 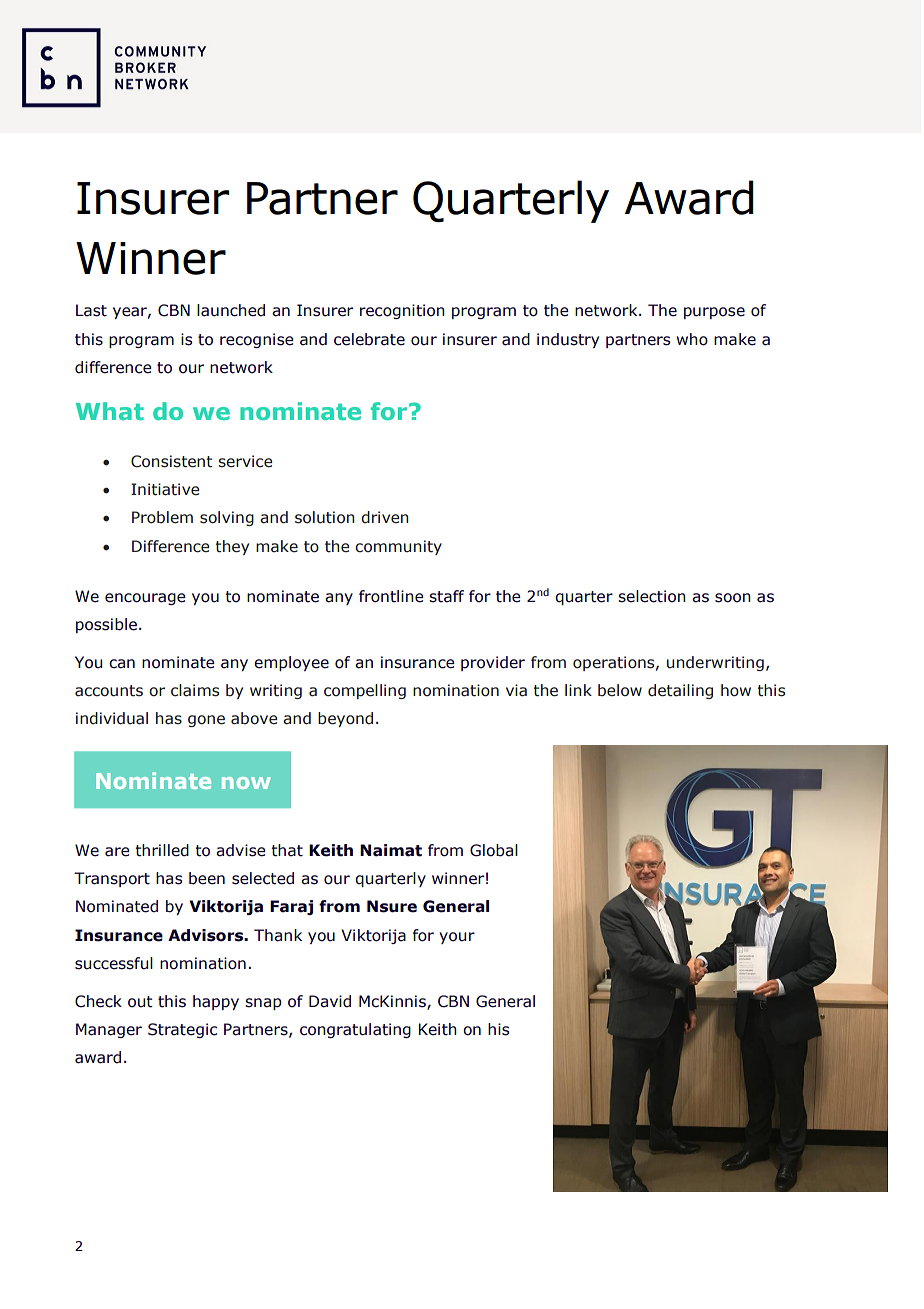 What do you see at coordinates (355, 1030) in the screenshot?
I see `congratulating` at bounding box center [355, 1030].
